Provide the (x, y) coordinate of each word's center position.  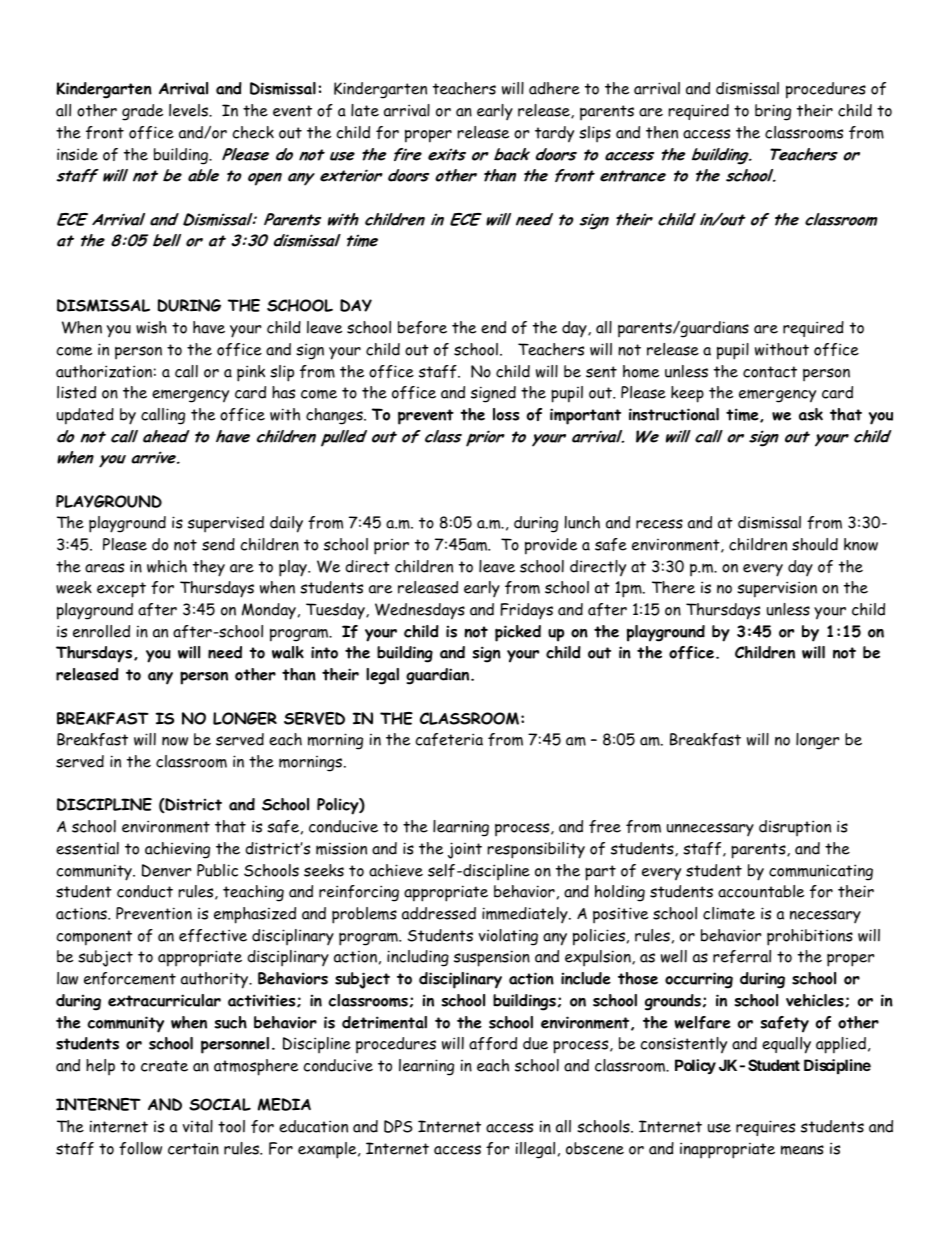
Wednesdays (420, 611)
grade (142, 112)
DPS (398, 1126)
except (121, 590)
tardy (554, 134)
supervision (777, 589)
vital (198, 1126)
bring (773, 112)
